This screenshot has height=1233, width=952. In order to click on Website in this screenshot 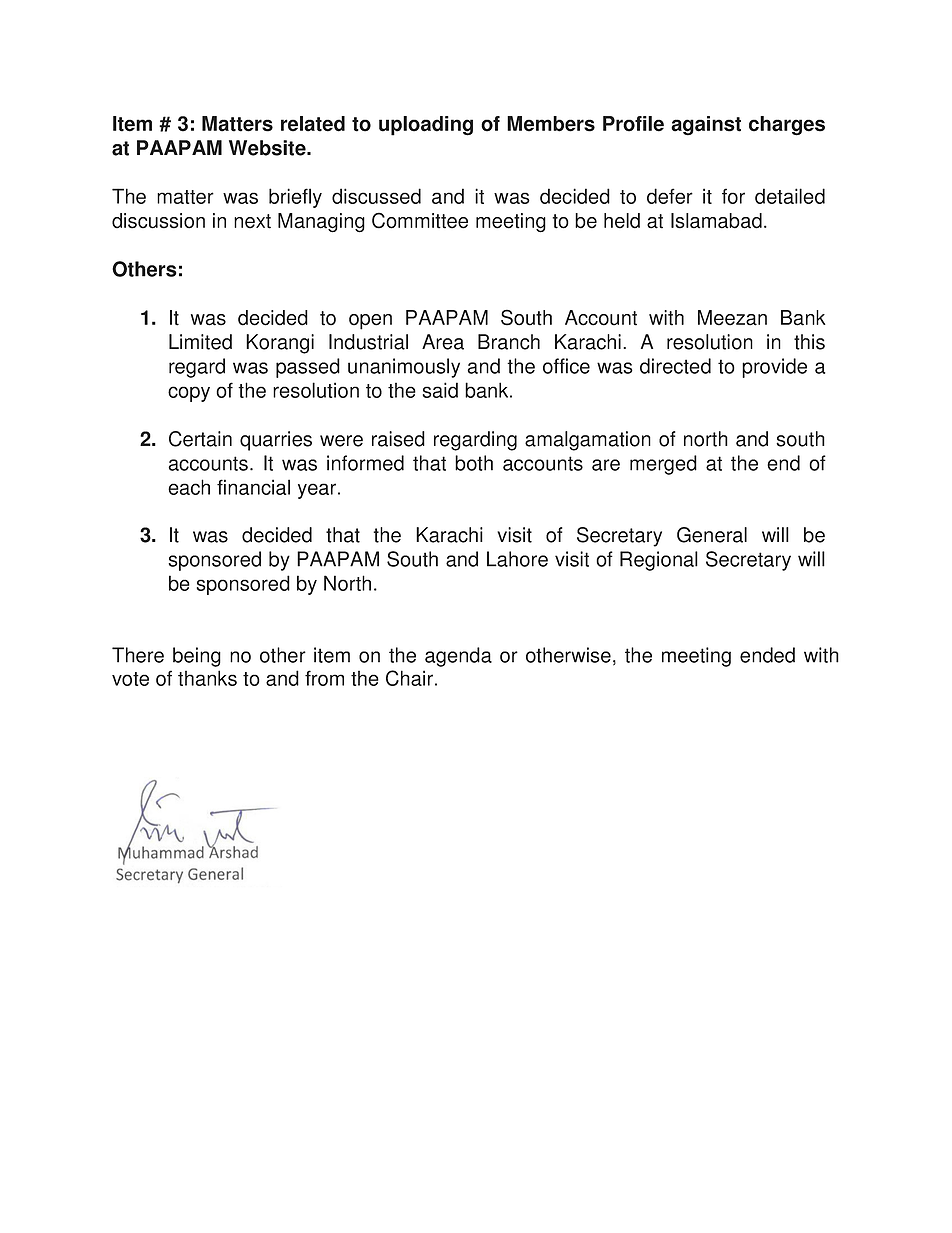, I will do `click(268, 148)`.
